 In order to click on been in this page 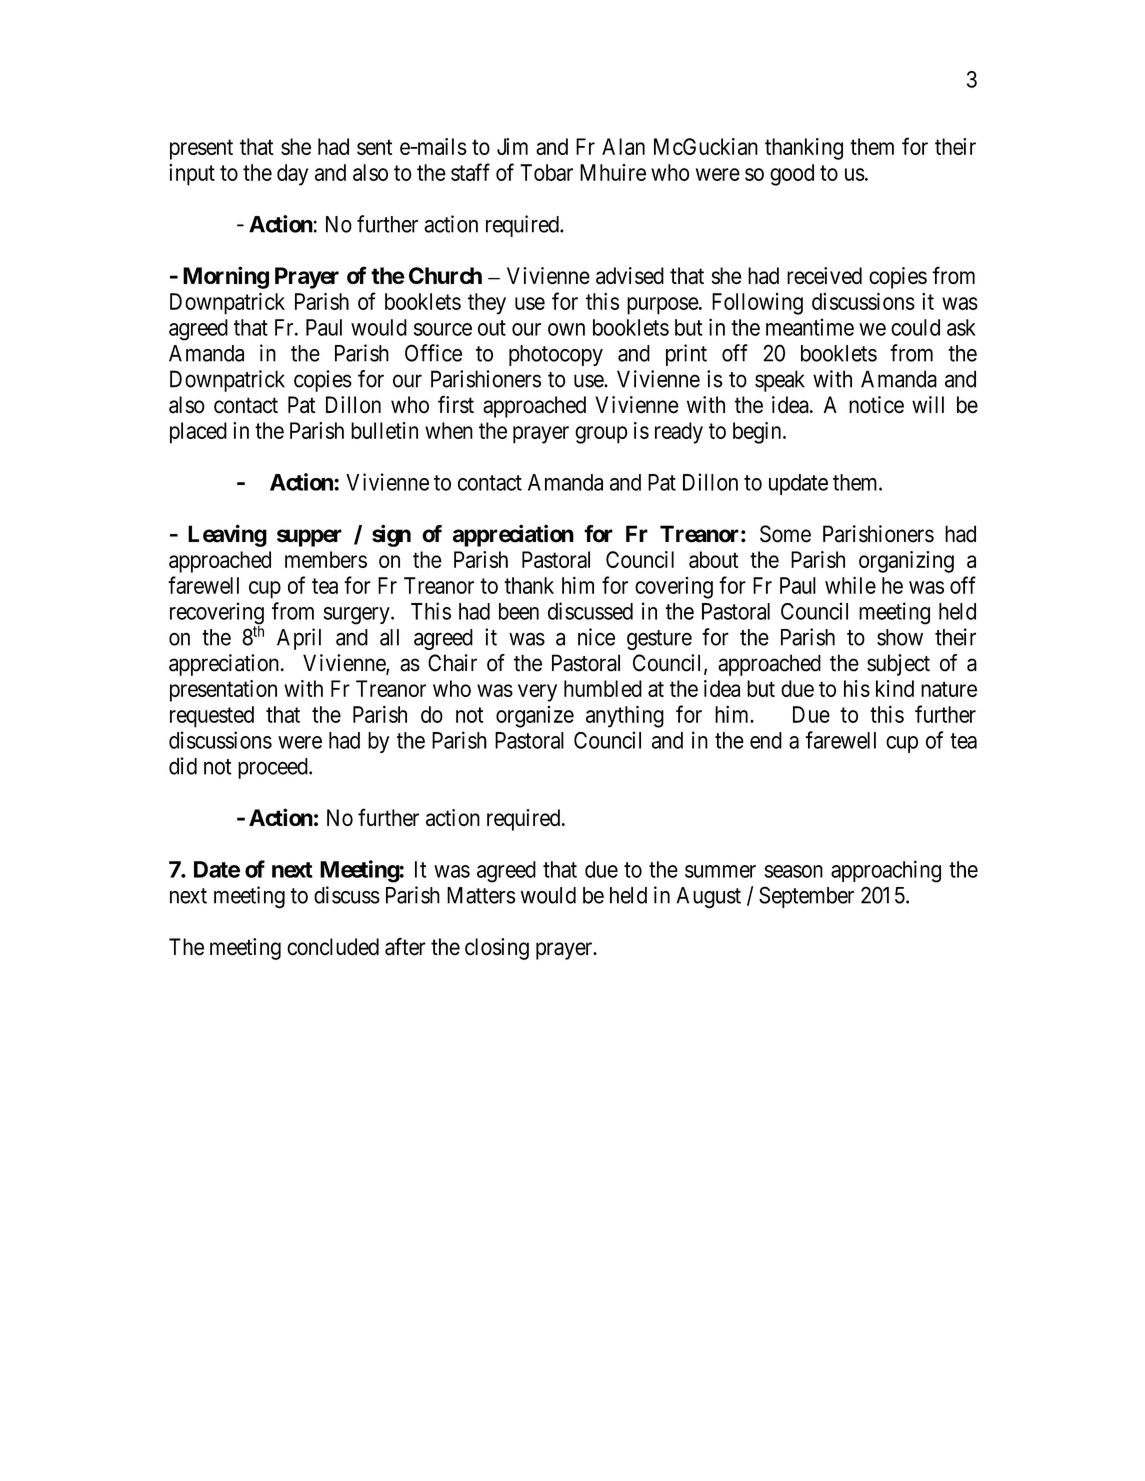, I will do `click(519, 611)`.
